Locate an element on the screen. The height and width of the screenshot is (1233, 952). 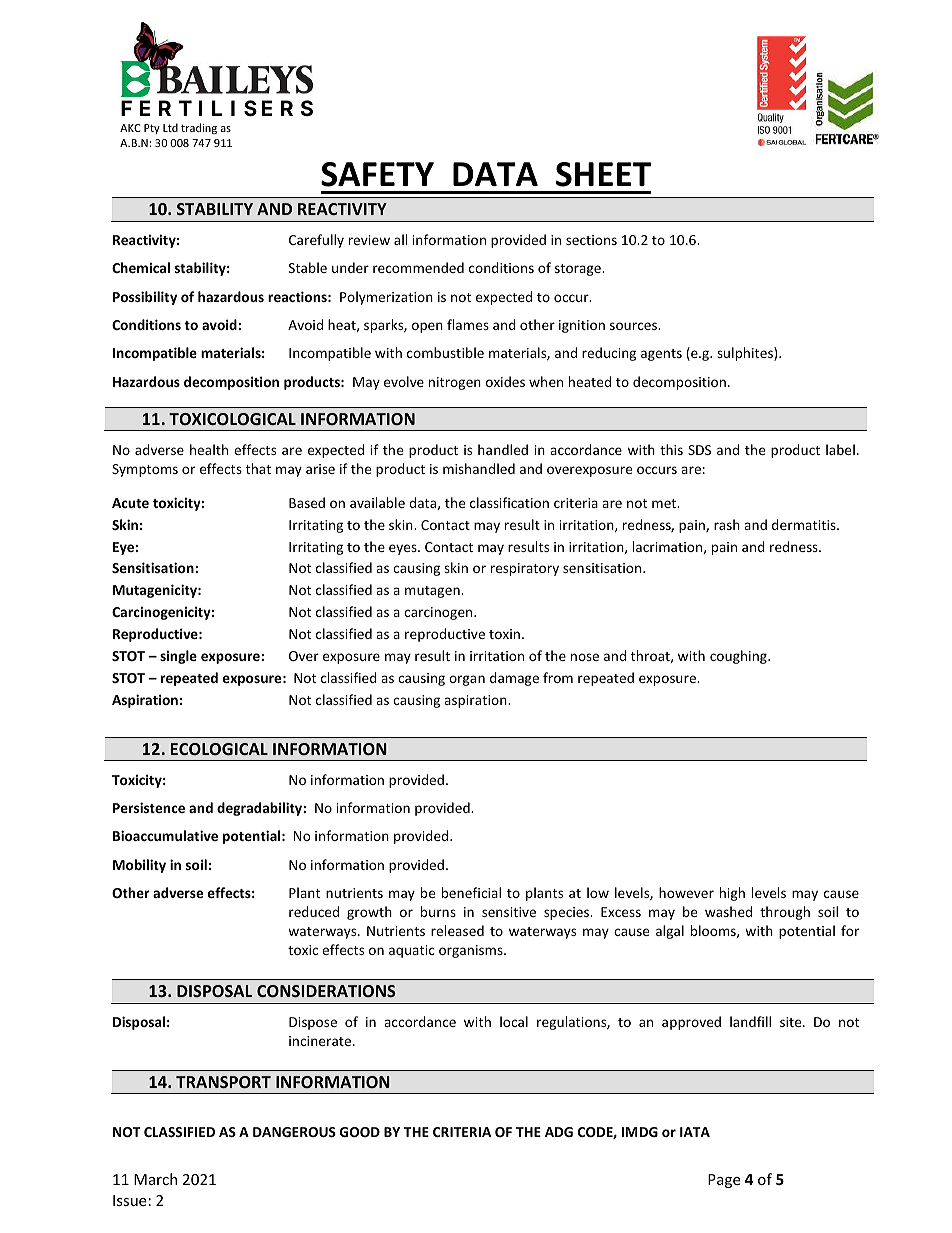
March is located at coordinates (155, 1179).
